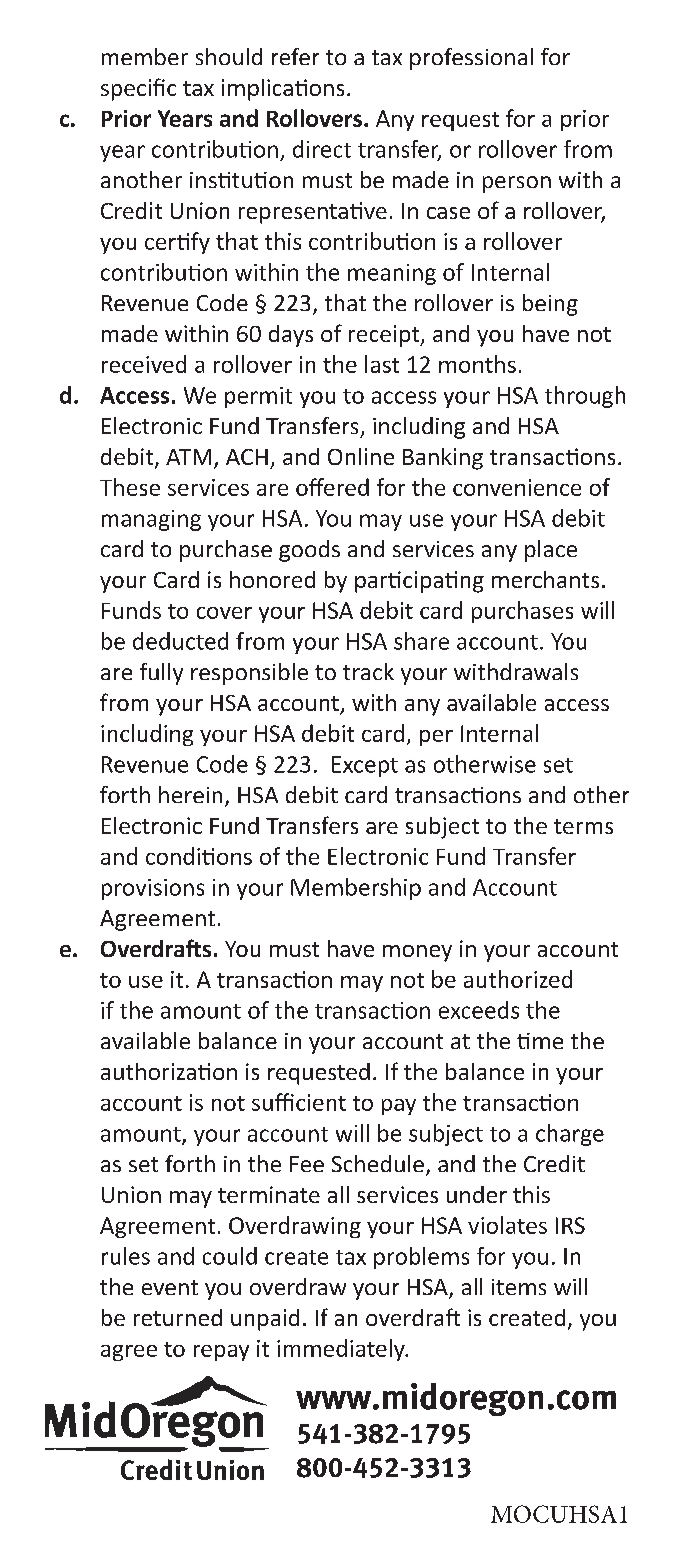 This screenshot has width=676, height=1568. What do you see at coordinates (417, 953) in the screenshot?
I see `money` at bounding box center [417, 953].
